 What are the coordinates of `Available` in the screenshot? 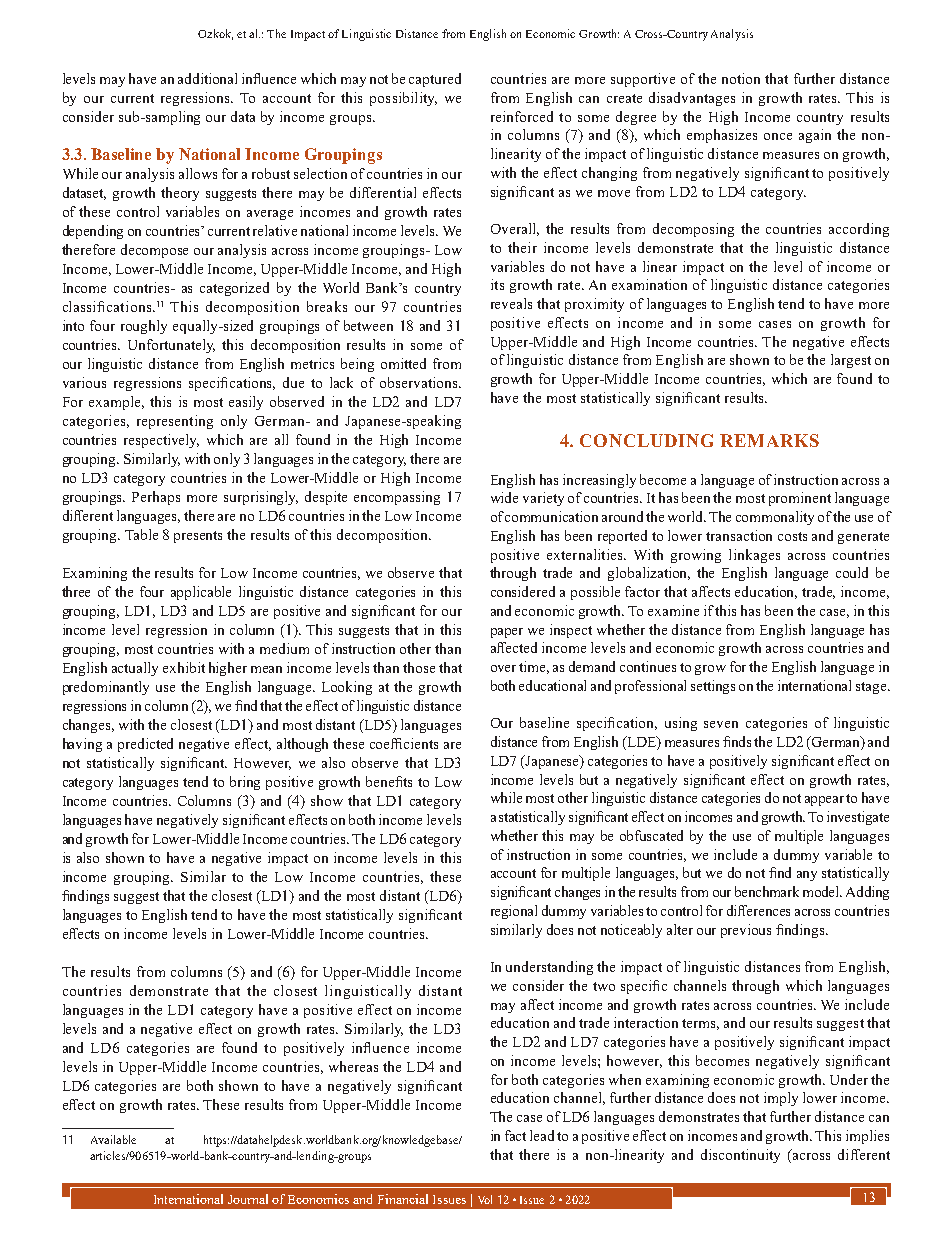 It's located at (113, 1139).
